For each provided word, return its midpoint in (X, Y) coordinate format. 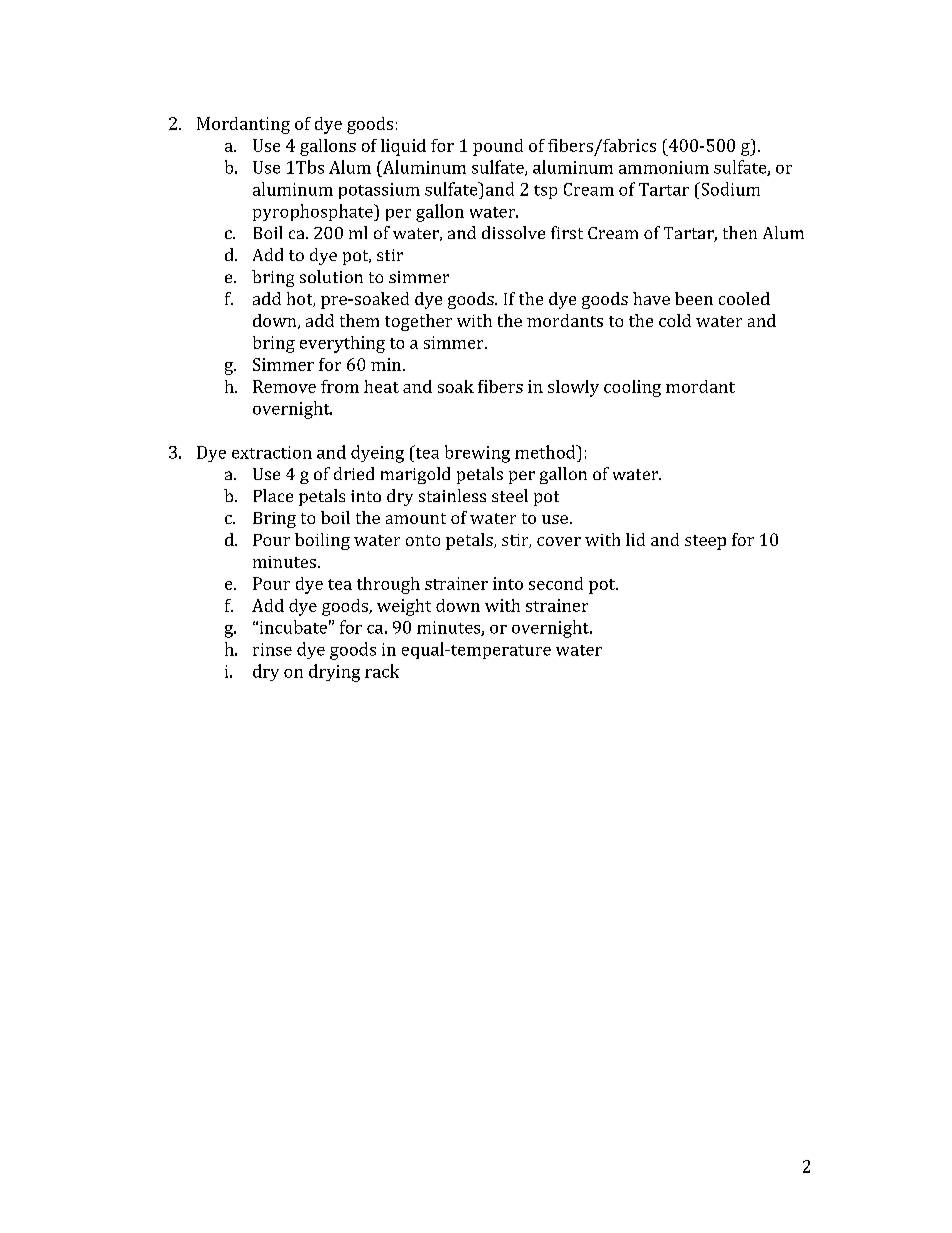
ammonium (664, 167)
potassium (379, 191)
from (340, 386)
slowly (573, 388)
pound (498, 147)
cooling (632, 388)
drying (334, 673)
